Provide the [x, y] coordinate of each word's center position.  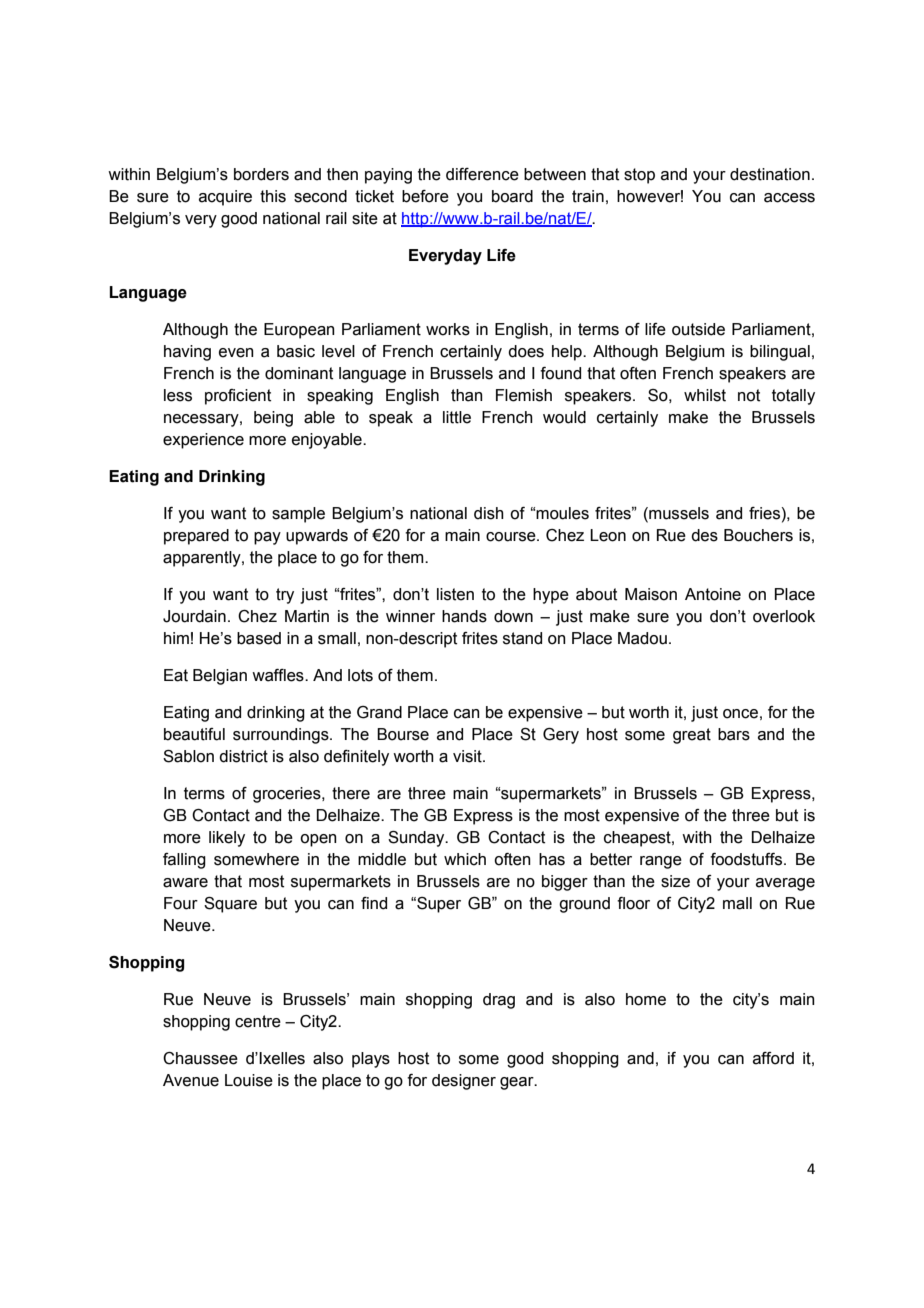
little [457, 417]
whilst [705, 395]
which [465, 859]
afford [773, 1058]
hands [464, 616]
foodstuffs [747, 859]
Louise [249, 1080]
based [259, 638]
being [273, 419]
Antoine [713, 594]
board [512, 196]
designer [464, 1082]
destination [770, 174]
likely [227, 839]
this [273, 196]
